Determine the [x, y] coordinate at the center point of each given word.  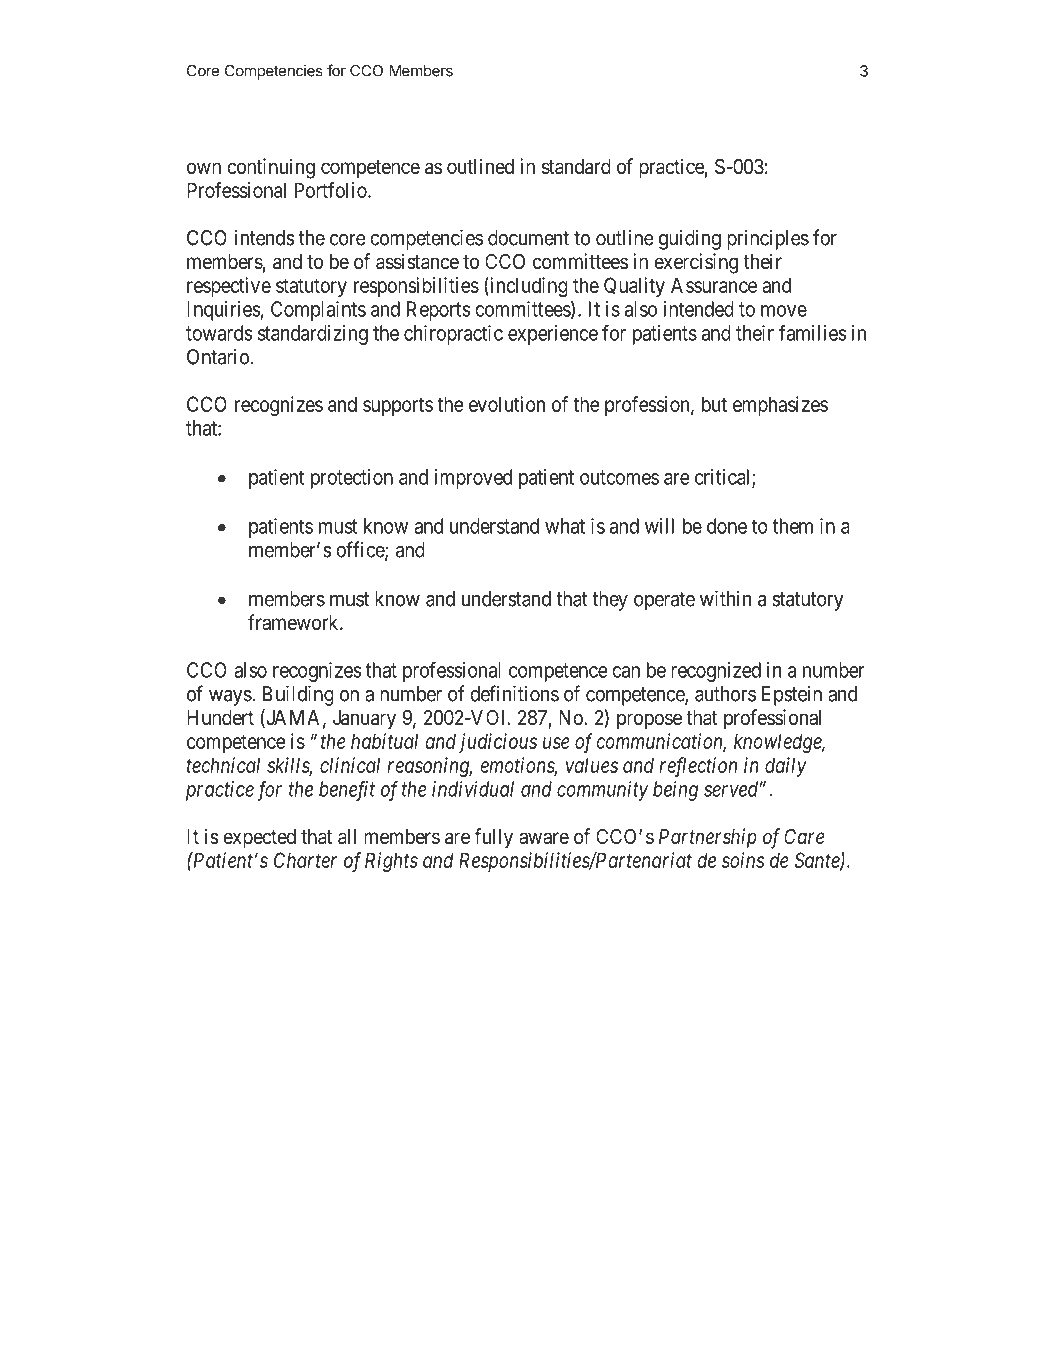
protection [352, 479]
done [727, 526]
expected [259, 839]
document [528, 238]
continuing [271, 168]
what [565, 526]
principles [768, 240]
